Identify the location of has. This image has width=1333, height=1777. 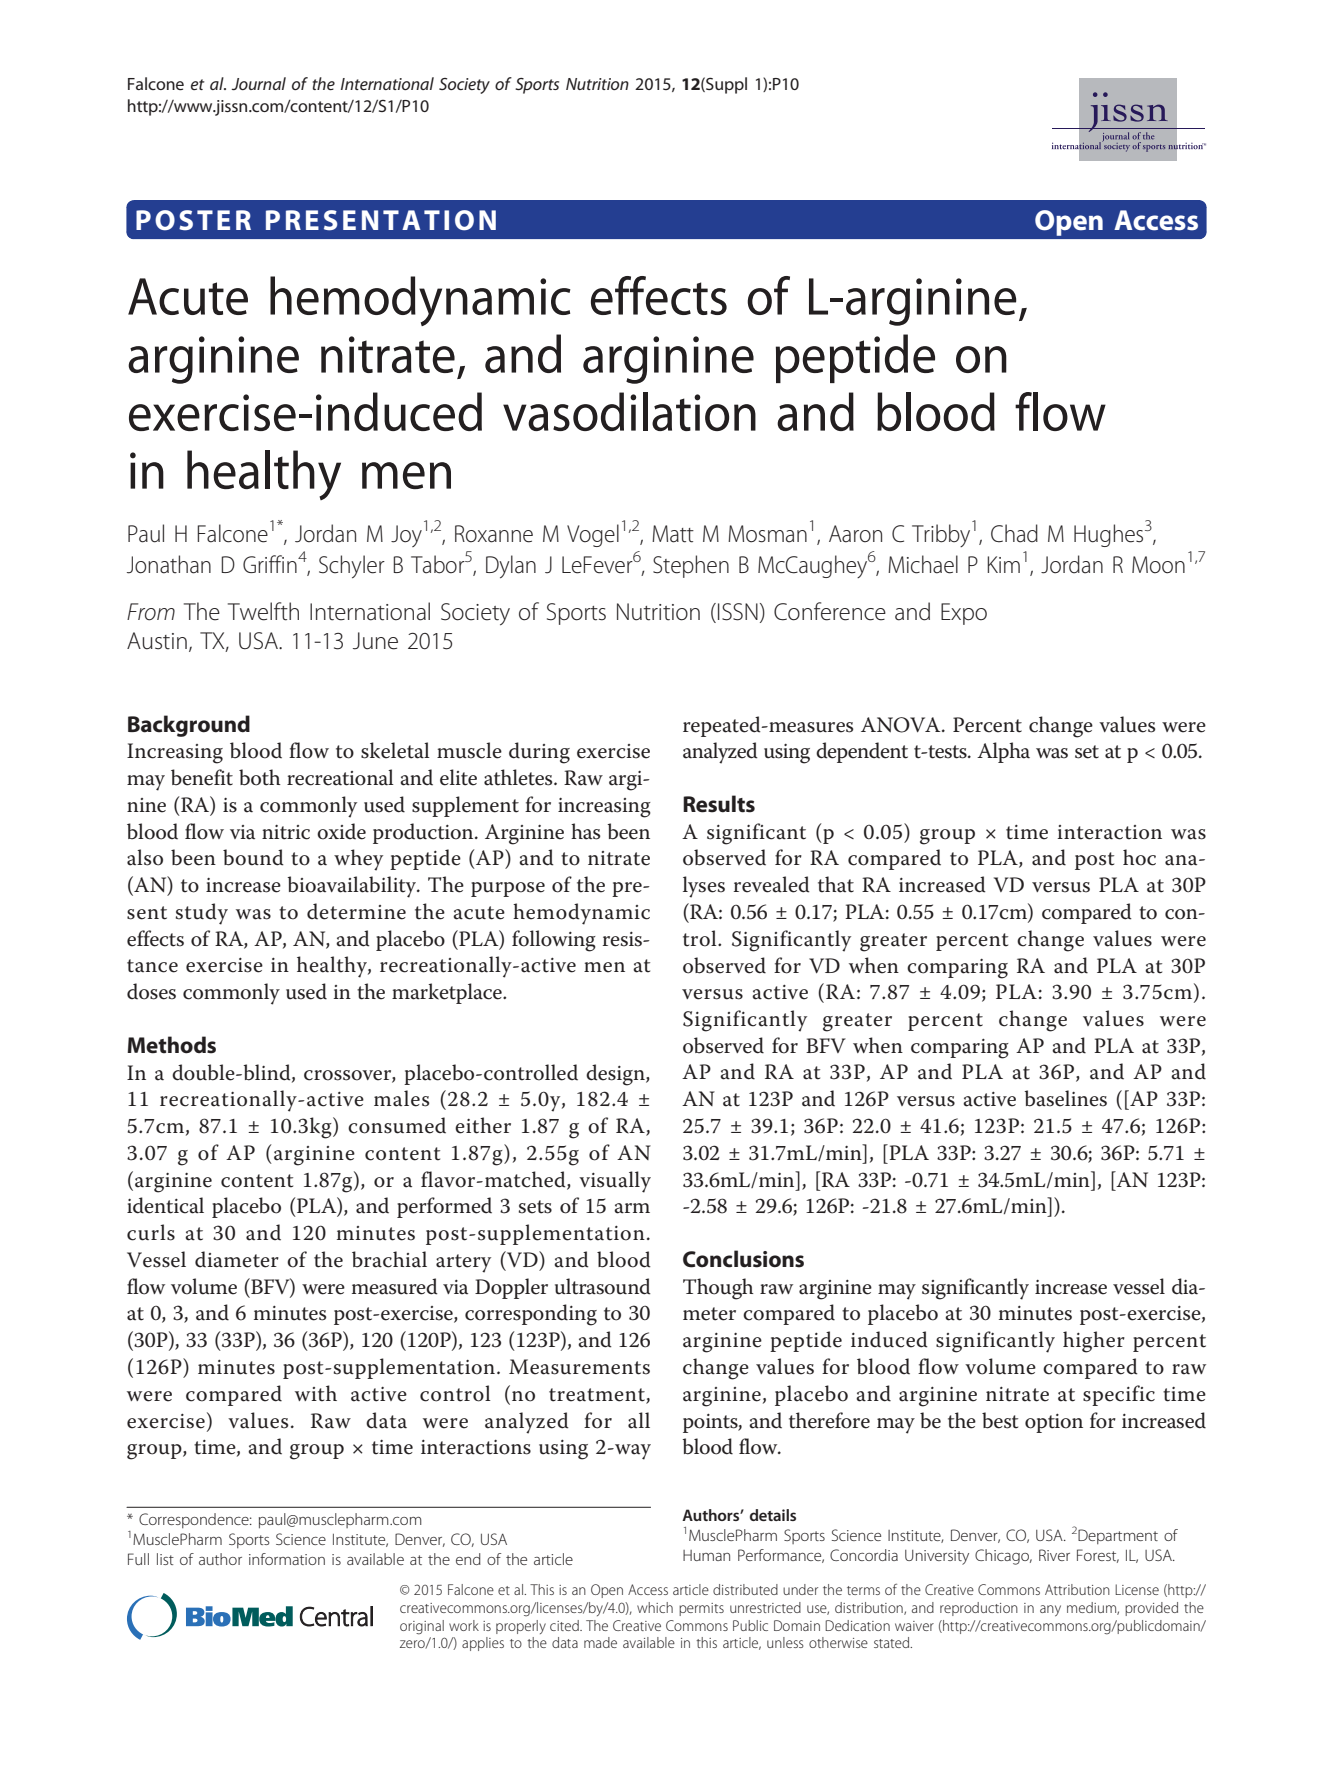
(585, 831).
